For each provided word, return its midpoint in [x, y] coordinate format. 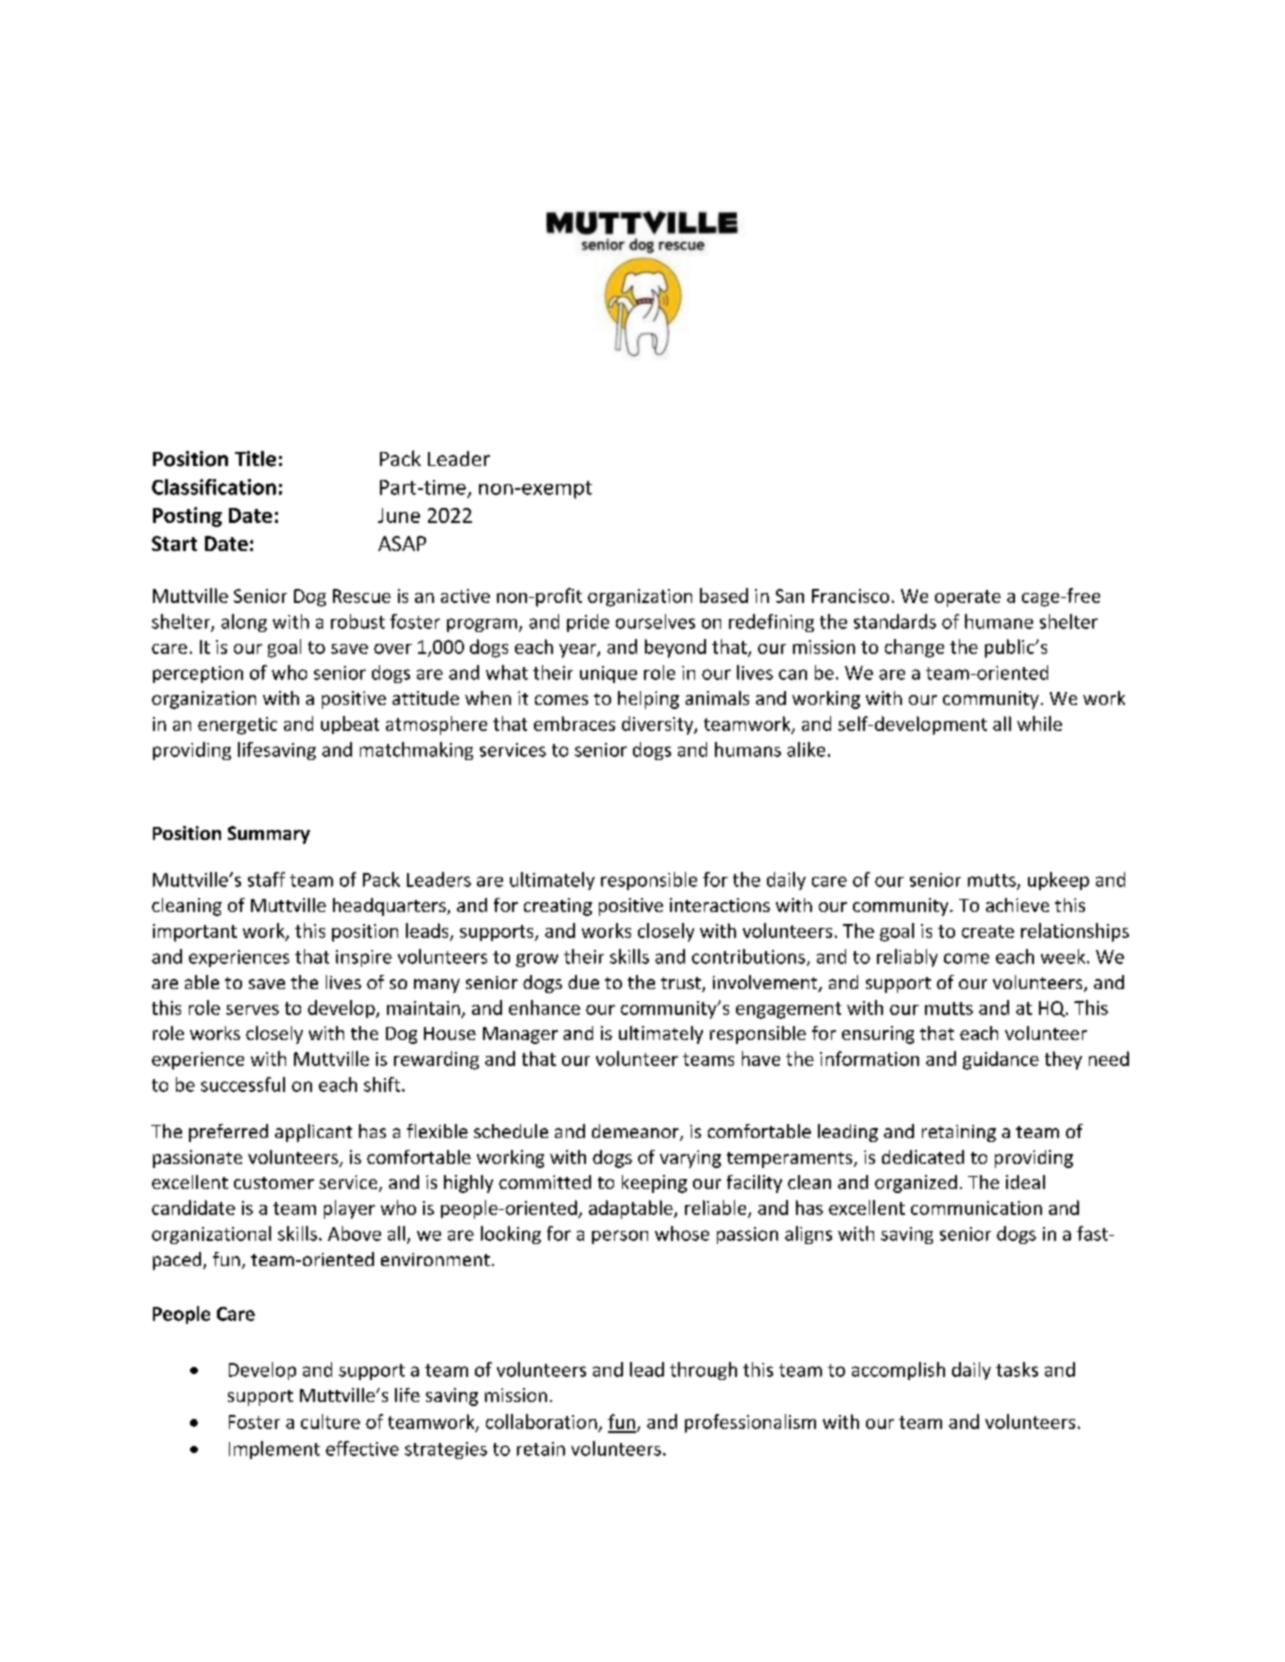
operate [968, 598]
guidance [1001, 1060]
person [620, 1237]
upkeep [1058, 881]
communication [976, 1208]
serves [252, 1010]
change [914, 648]
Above [354, 1233]
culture [330, 1421]
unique [608, 674]
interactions [720, 905]
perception [198, 674]
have [761, 1058]
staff [266, 879]
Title [255, 459]
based [724, 595]
